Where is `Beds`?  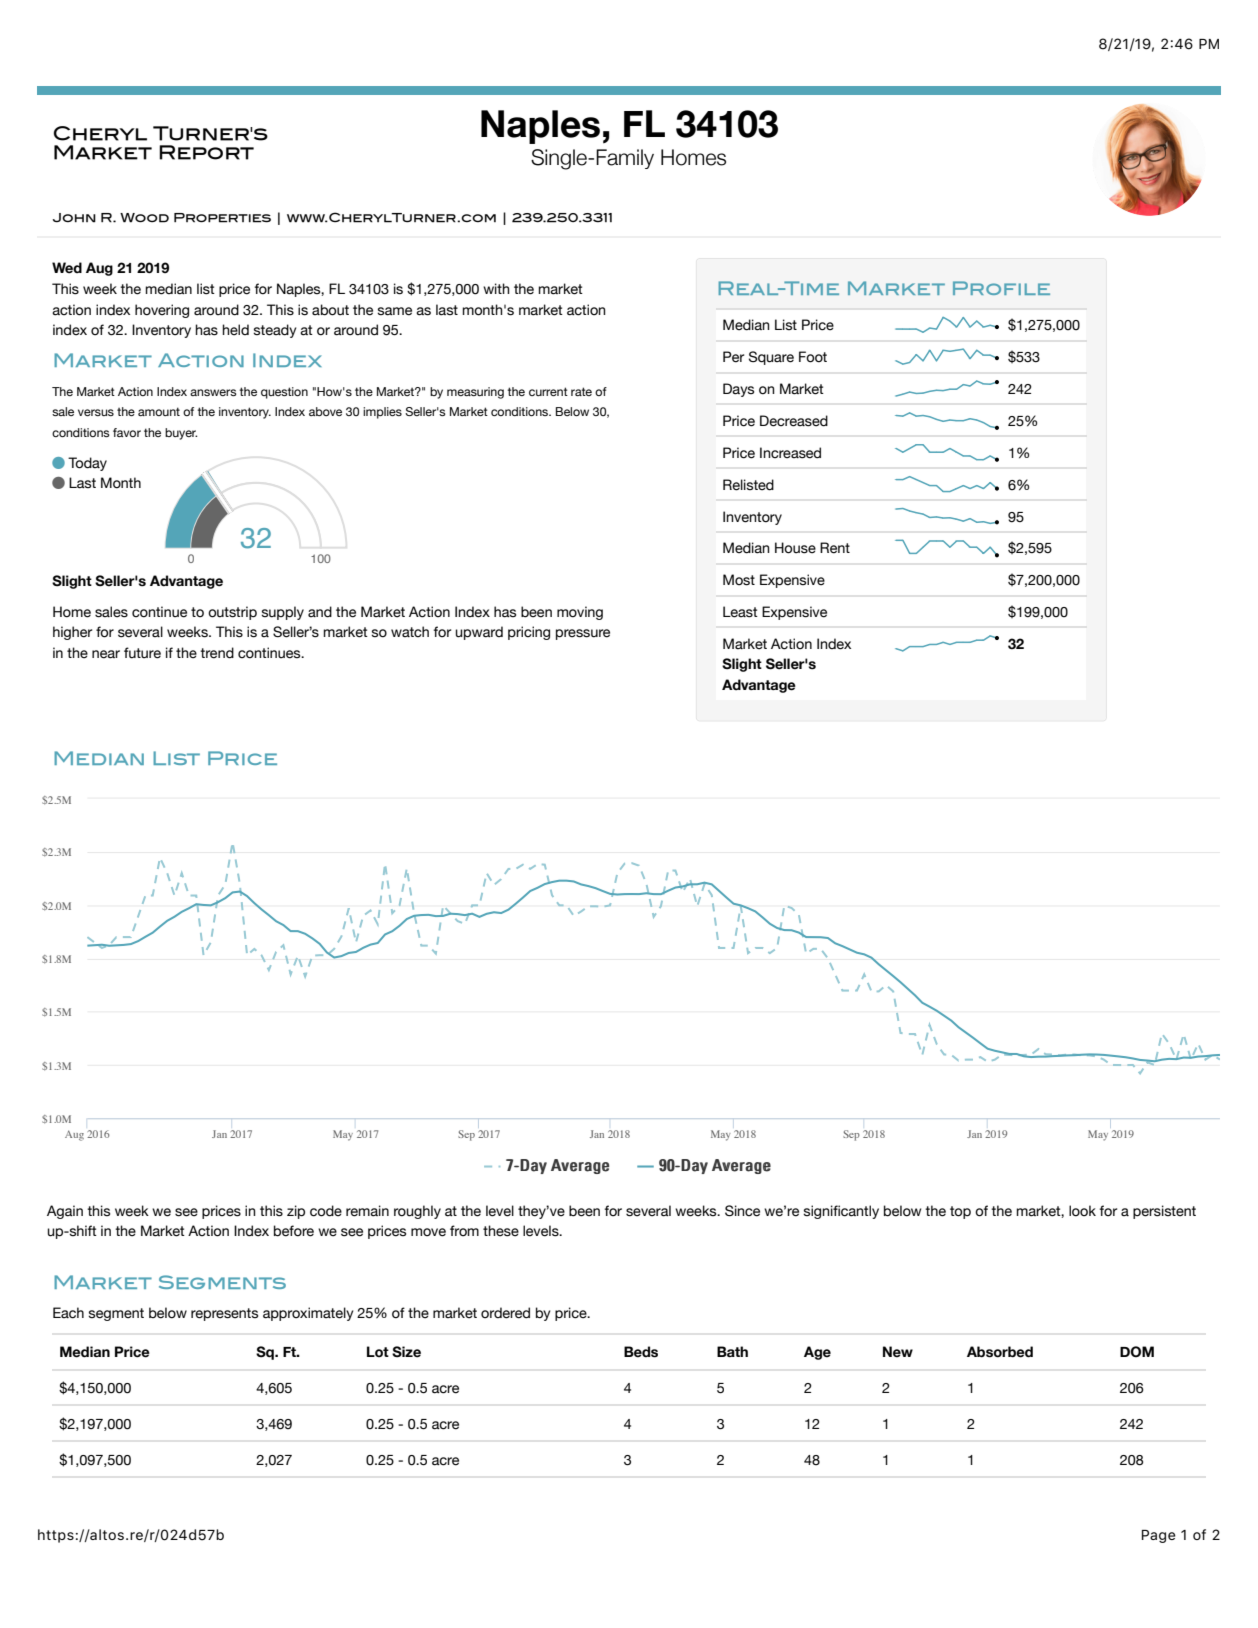 Beds is located at coordinates (641, 1352).
